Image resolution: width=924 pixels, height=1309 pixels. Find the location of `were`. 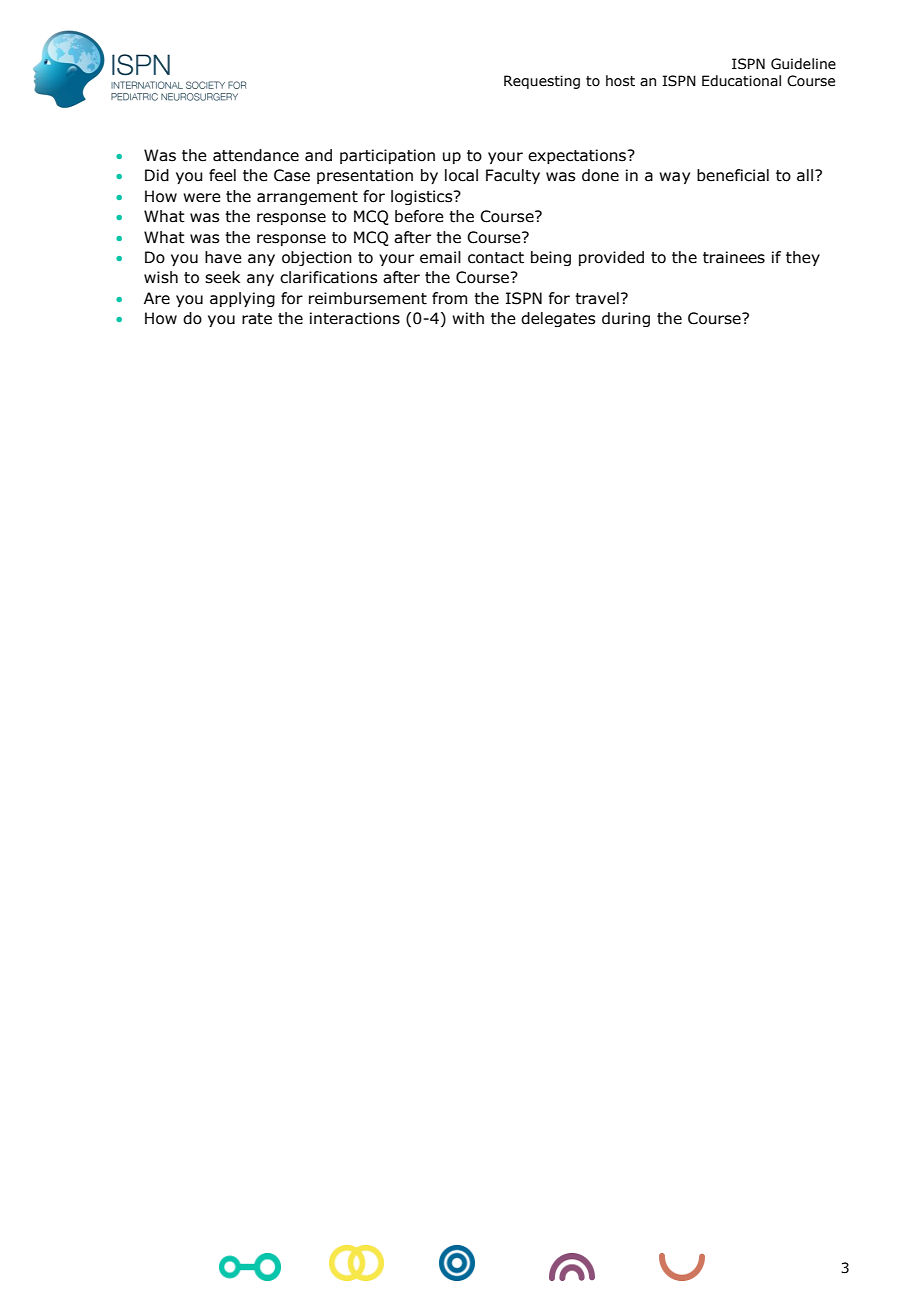

were is located at coordinates (202, 198).
